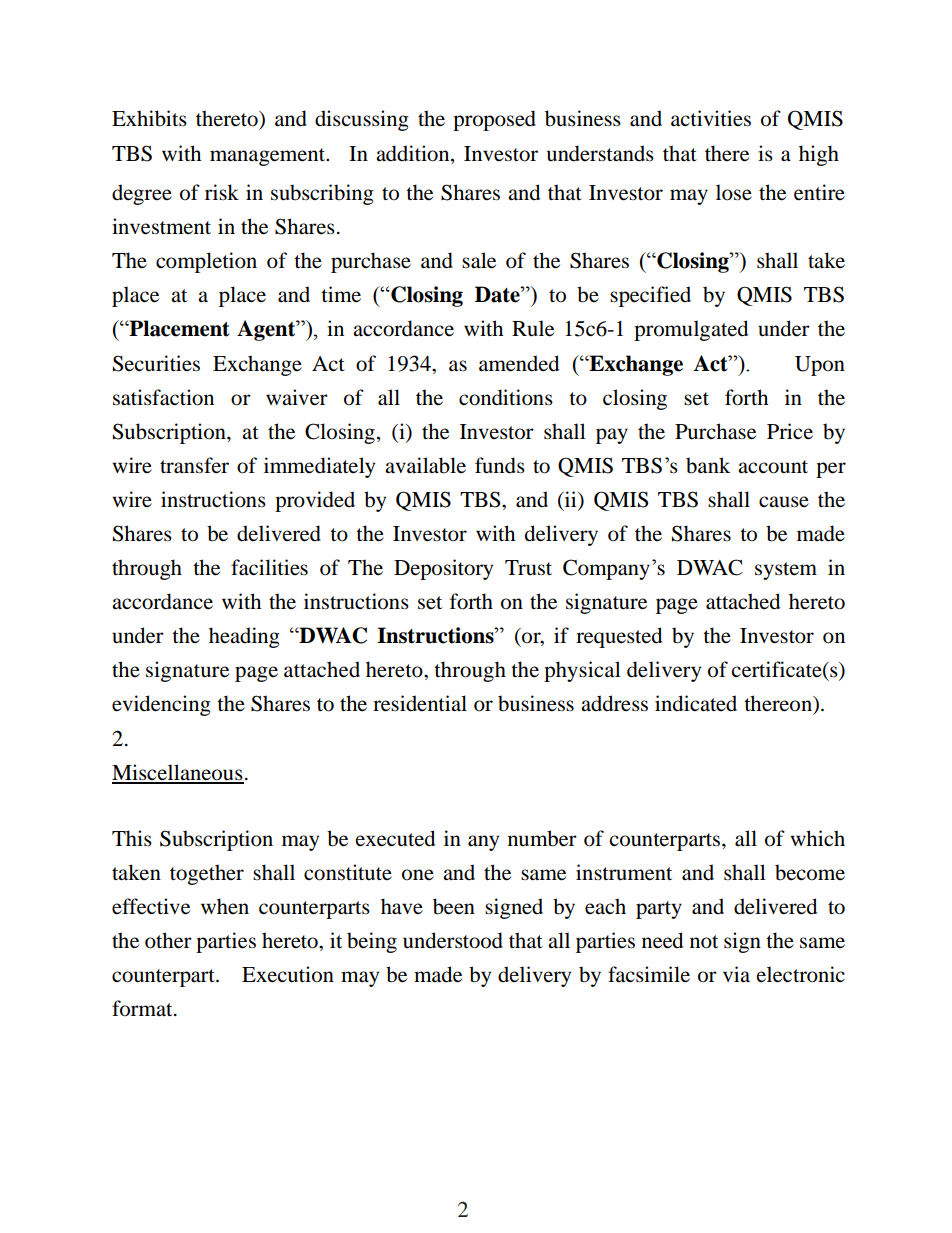 Image resolution: width=952 pixels, height=1233 pixels. I want to click on proposed, so click(494, 120).
